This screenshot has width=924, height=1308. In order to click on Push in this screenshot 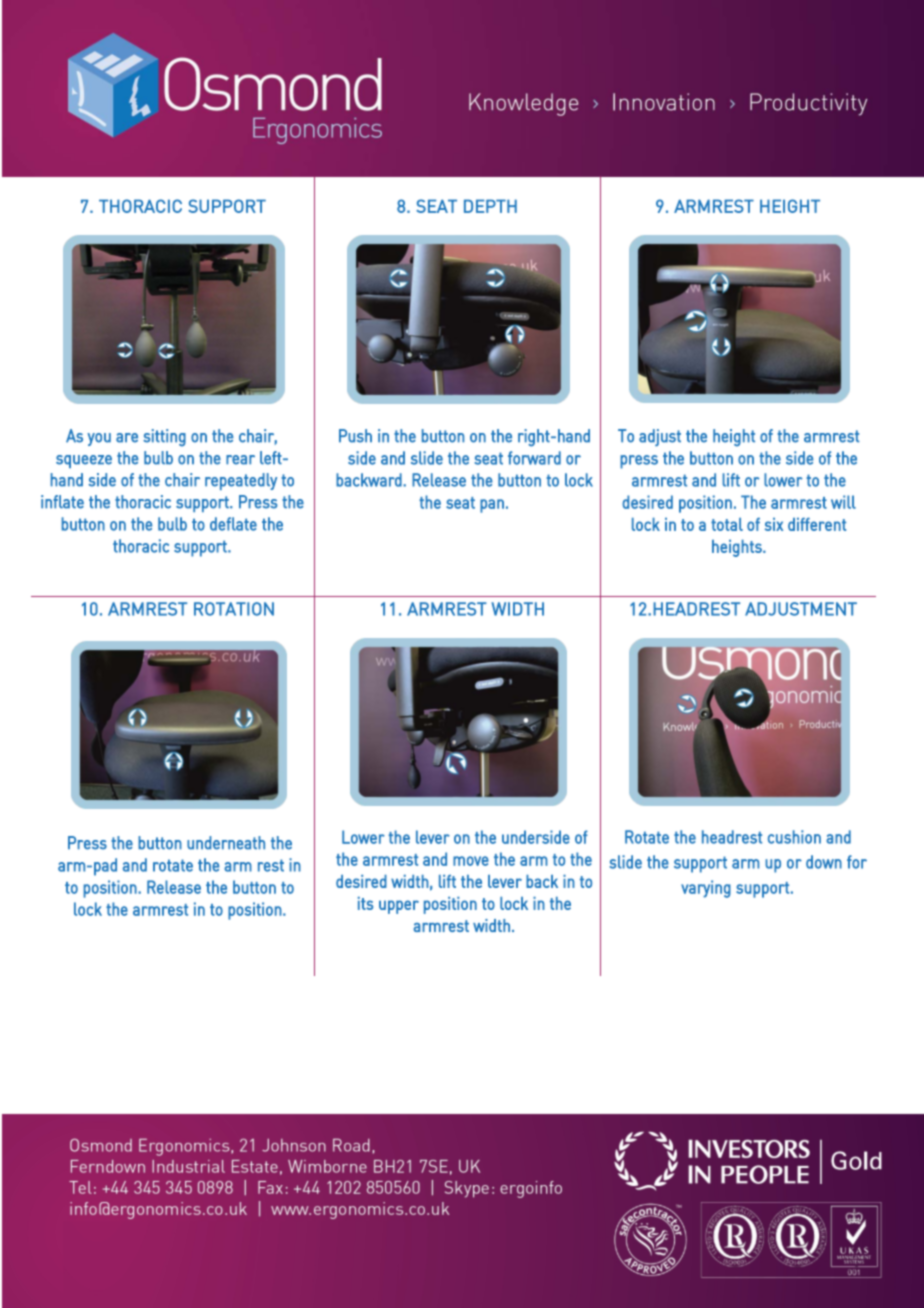, I will do `click(355, 436)`.
